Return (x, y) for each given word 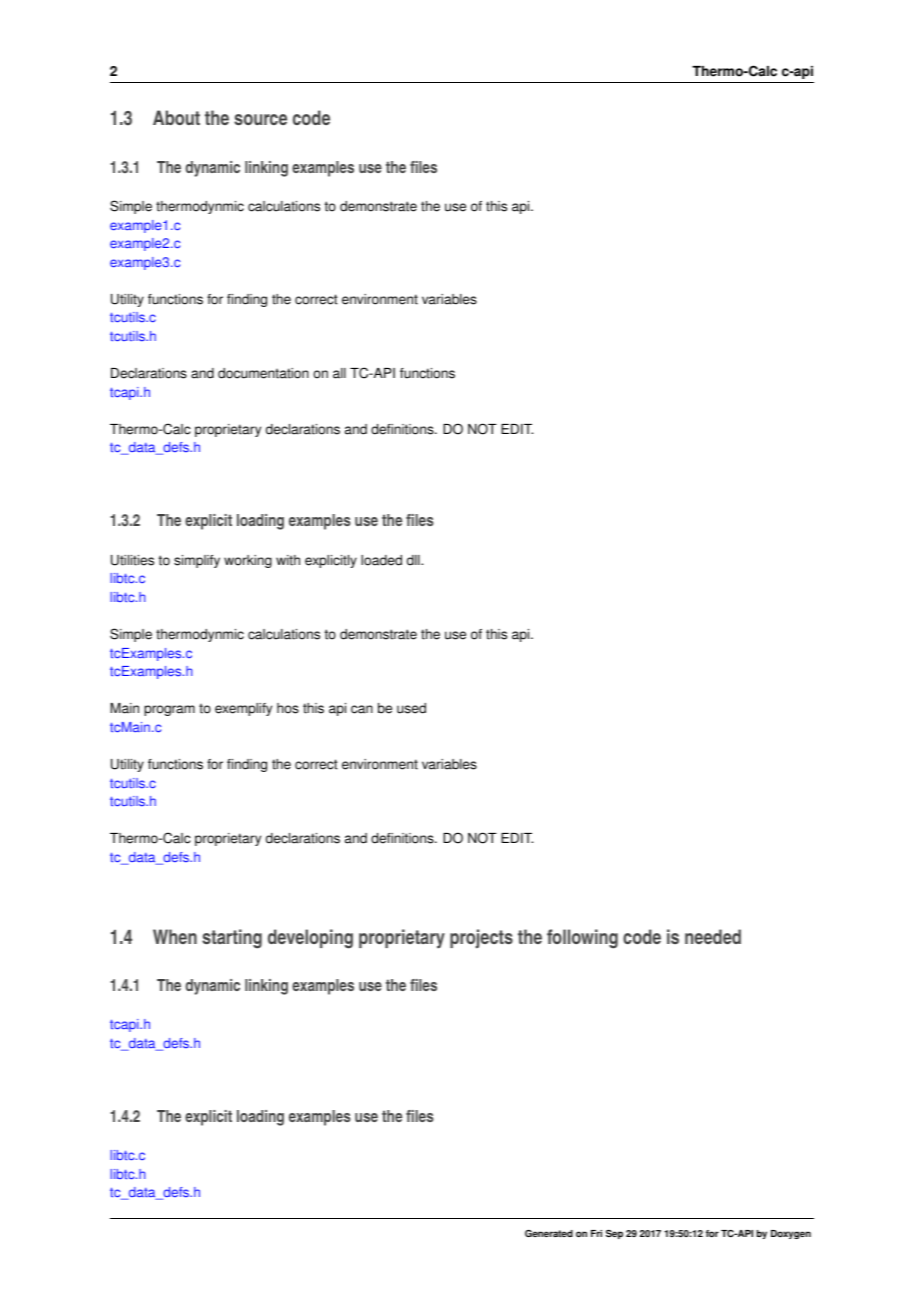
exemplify (243, 709)
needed (713, 936)
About (176, 117)
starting (232, 939)
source (260, 119)
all (339, 373)
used (411, 708)
